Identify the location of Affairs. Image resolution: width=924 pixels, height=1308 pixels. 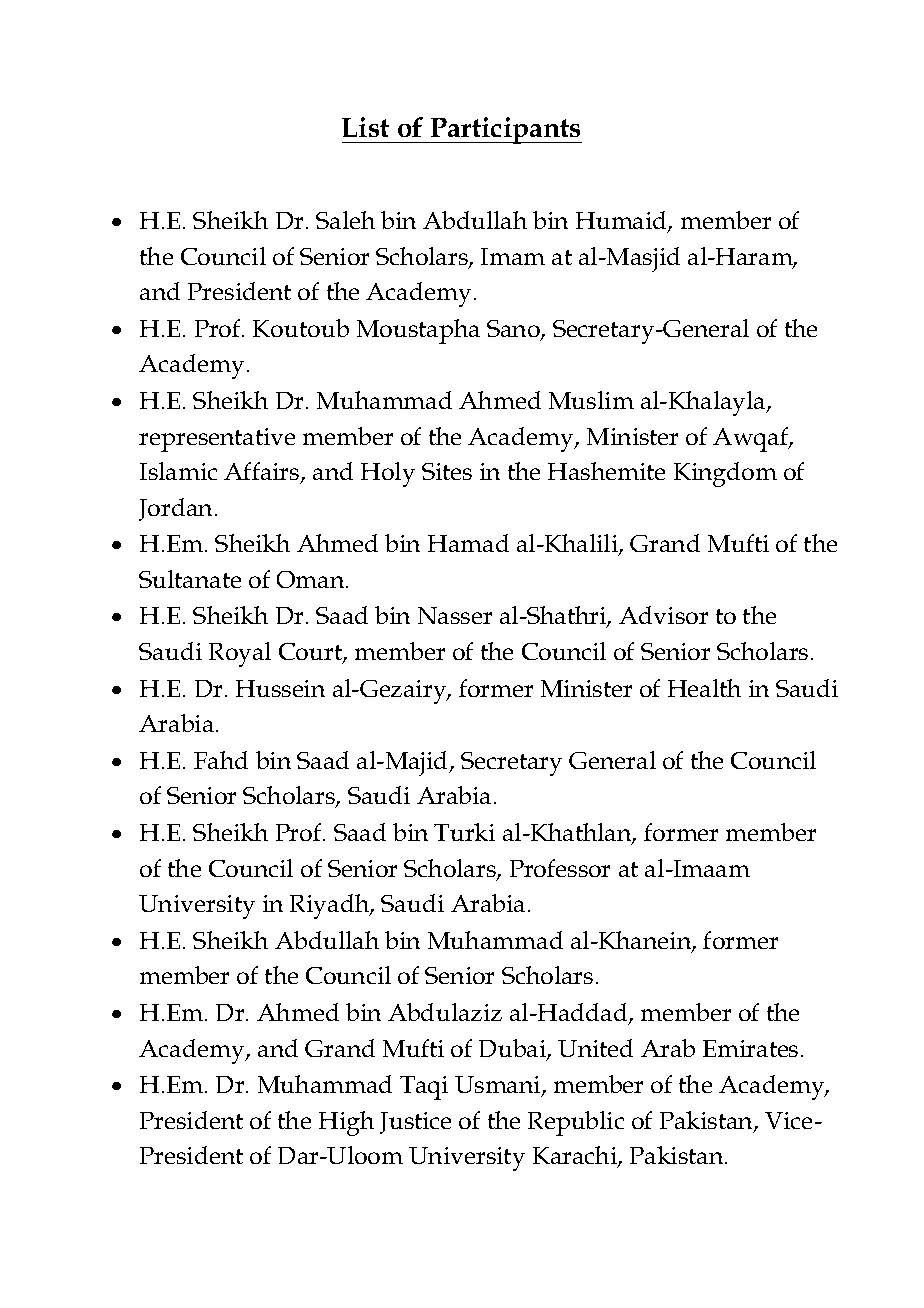
(263, 472).
